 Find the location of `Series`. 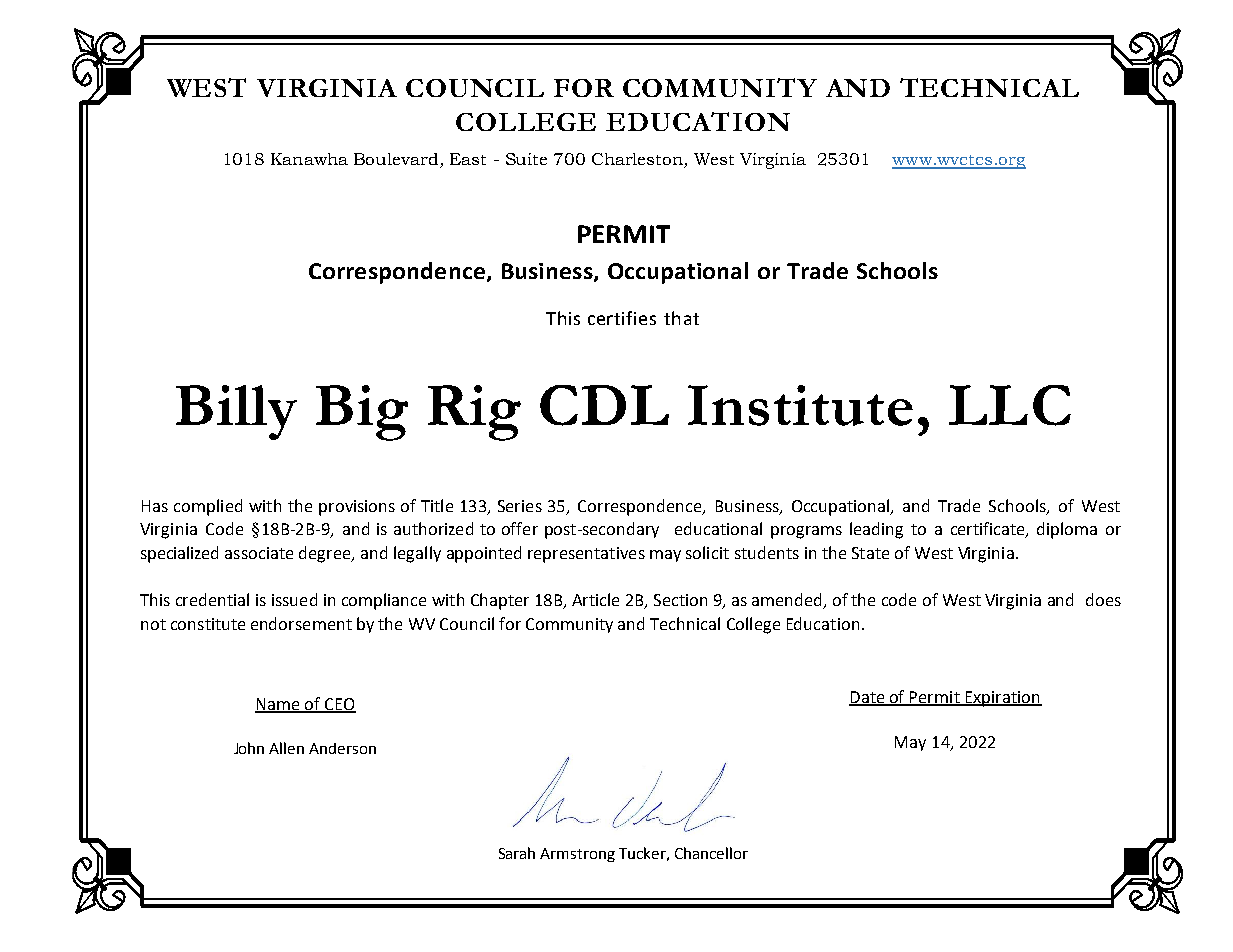

Series is located at coordinates (520, 506).
